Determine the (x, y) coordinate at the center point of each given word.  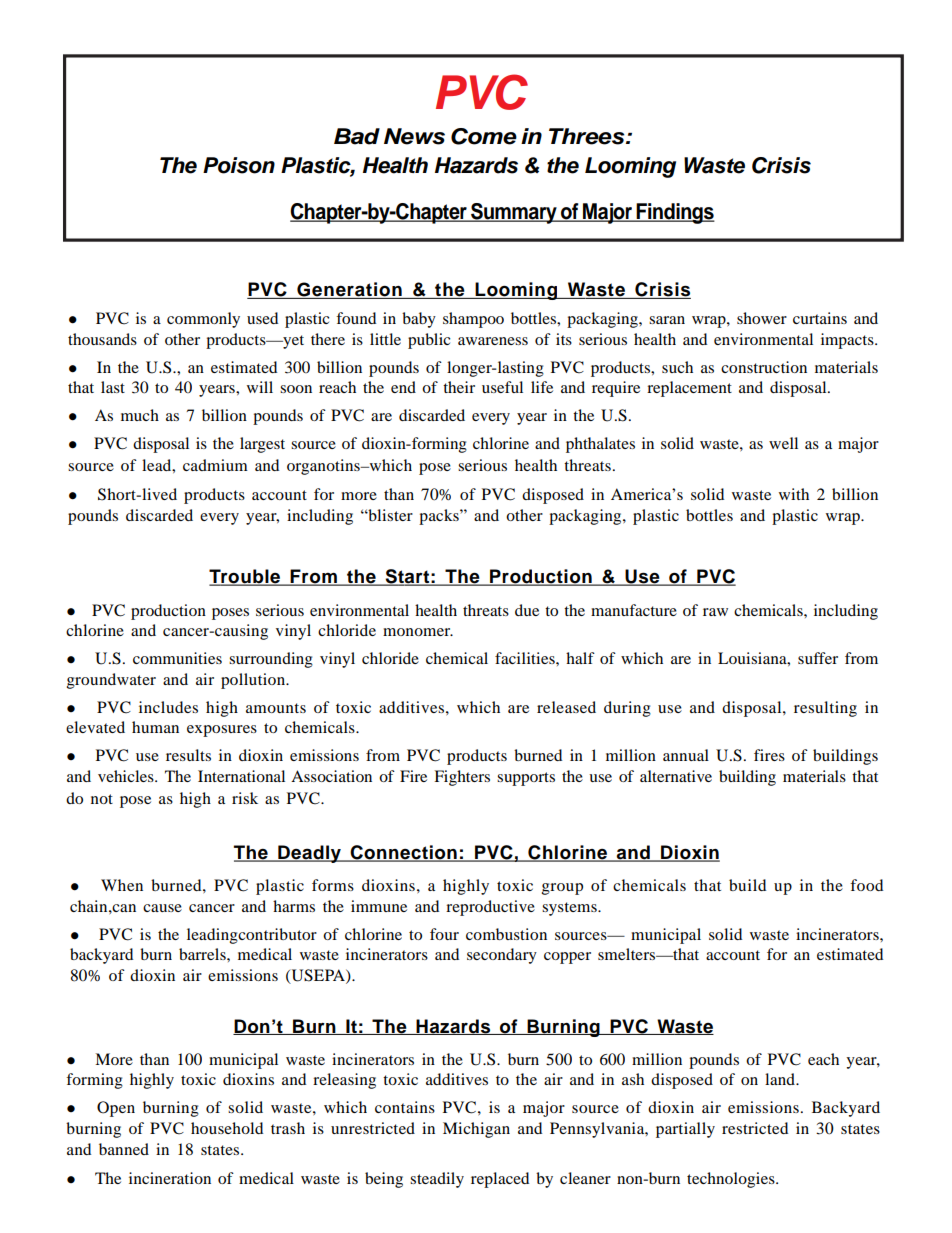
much (140, 415)
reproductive (490, 908)
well (783, 443)
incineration (170, 1178)
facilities (526, 658)
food (866, 885)
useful (502, 387)
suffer (818, 658)
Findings (675, 213)
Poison (239, 165)
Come (484, 136)
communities (177, 658)
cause (162, 908)
